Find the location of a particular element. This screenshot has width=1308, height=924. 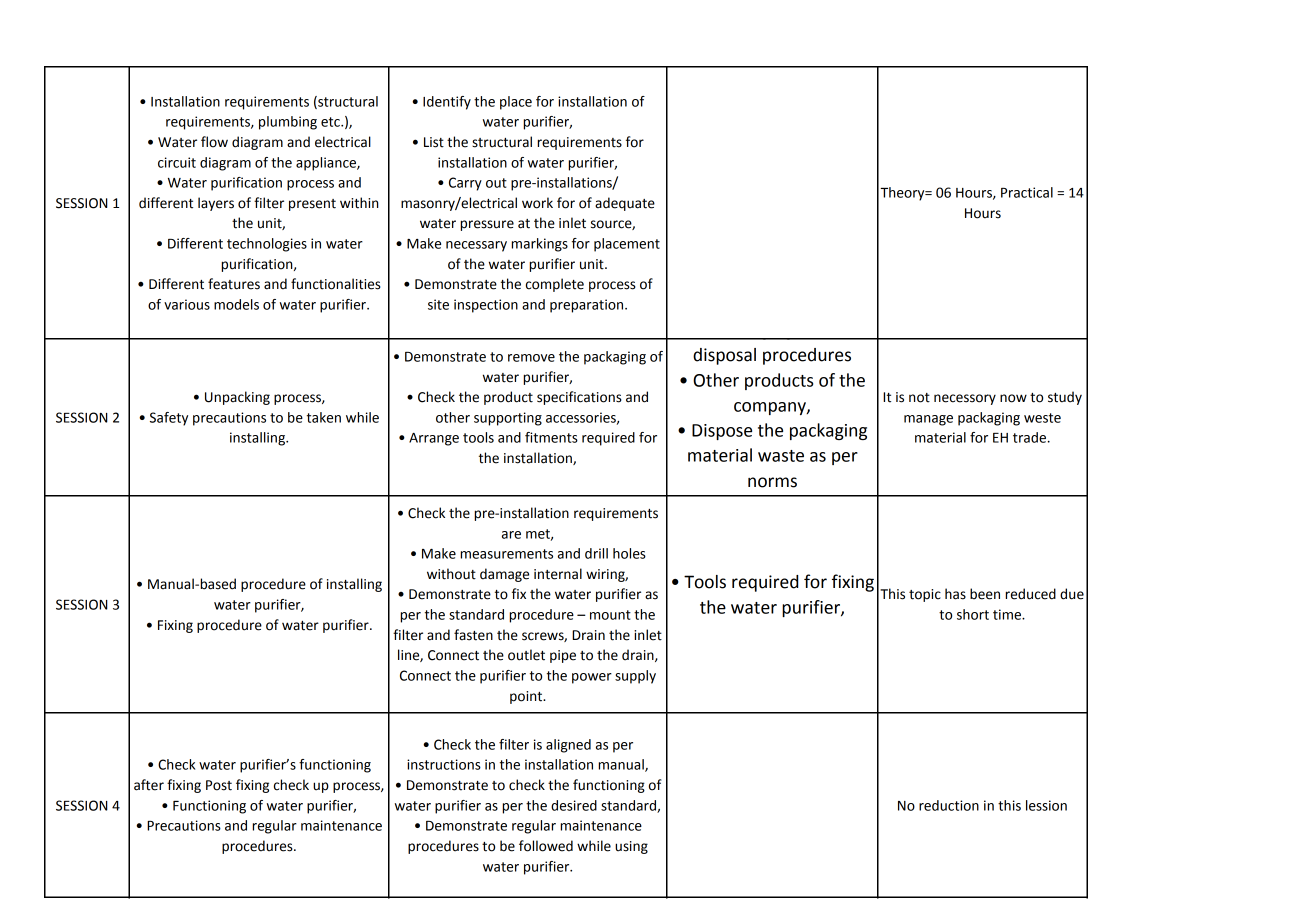

using is located at coordinates (631, 847).
